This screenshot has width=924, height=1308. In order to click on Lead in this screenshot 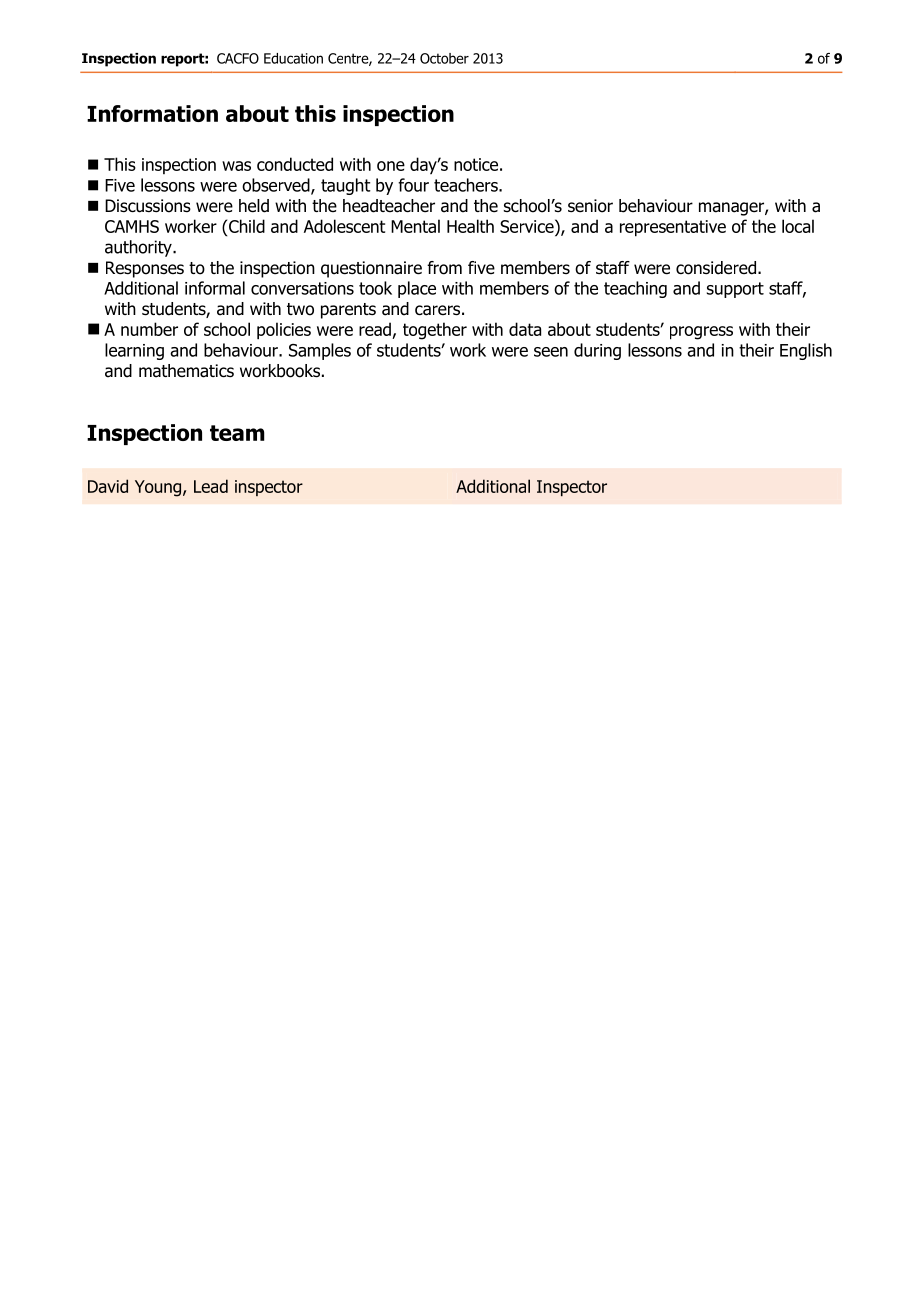, I will do `click(211, 486)`.
